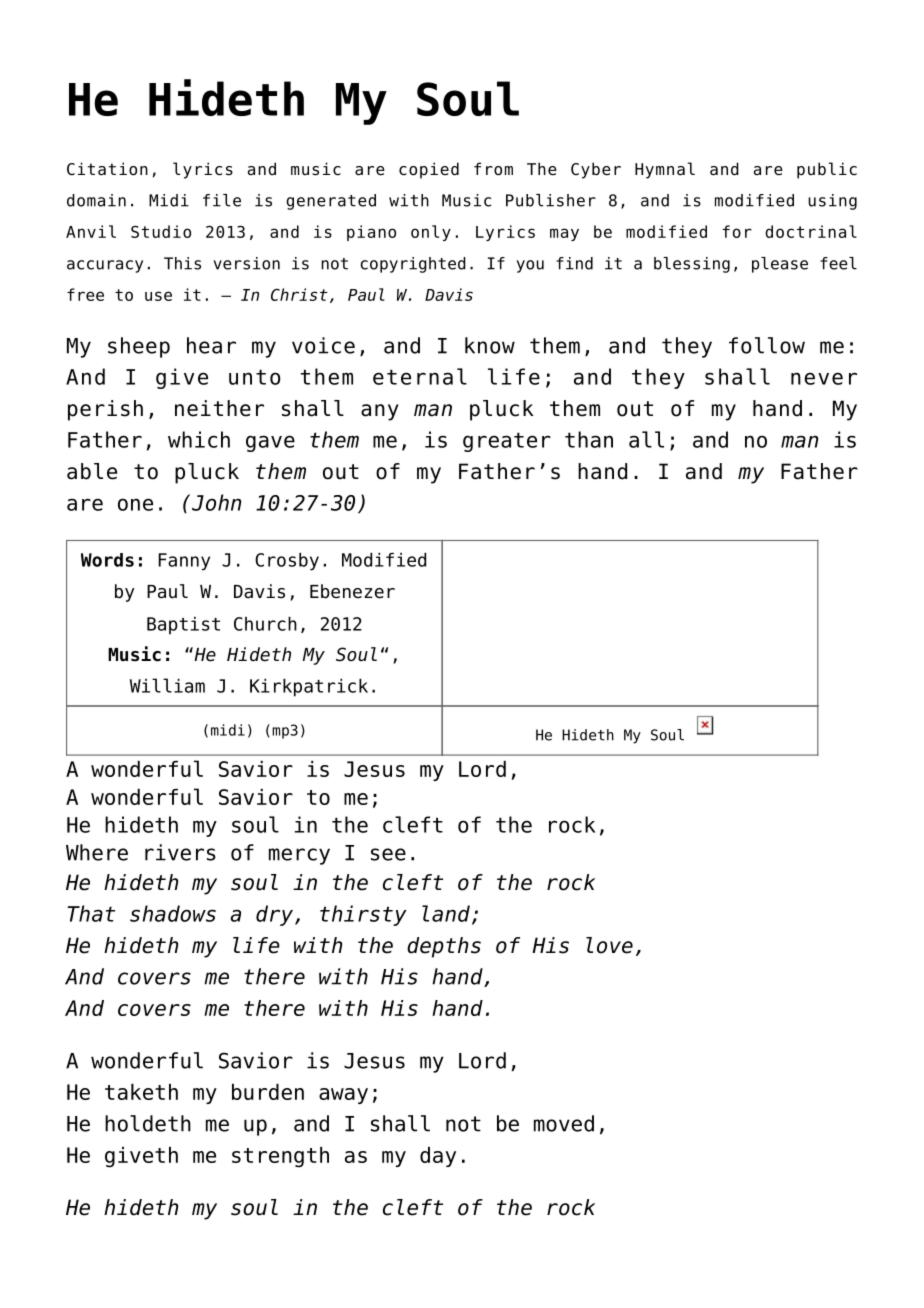 This image has width=924, height=1308. I want to click on Ebenezer, so click(352, 591).
